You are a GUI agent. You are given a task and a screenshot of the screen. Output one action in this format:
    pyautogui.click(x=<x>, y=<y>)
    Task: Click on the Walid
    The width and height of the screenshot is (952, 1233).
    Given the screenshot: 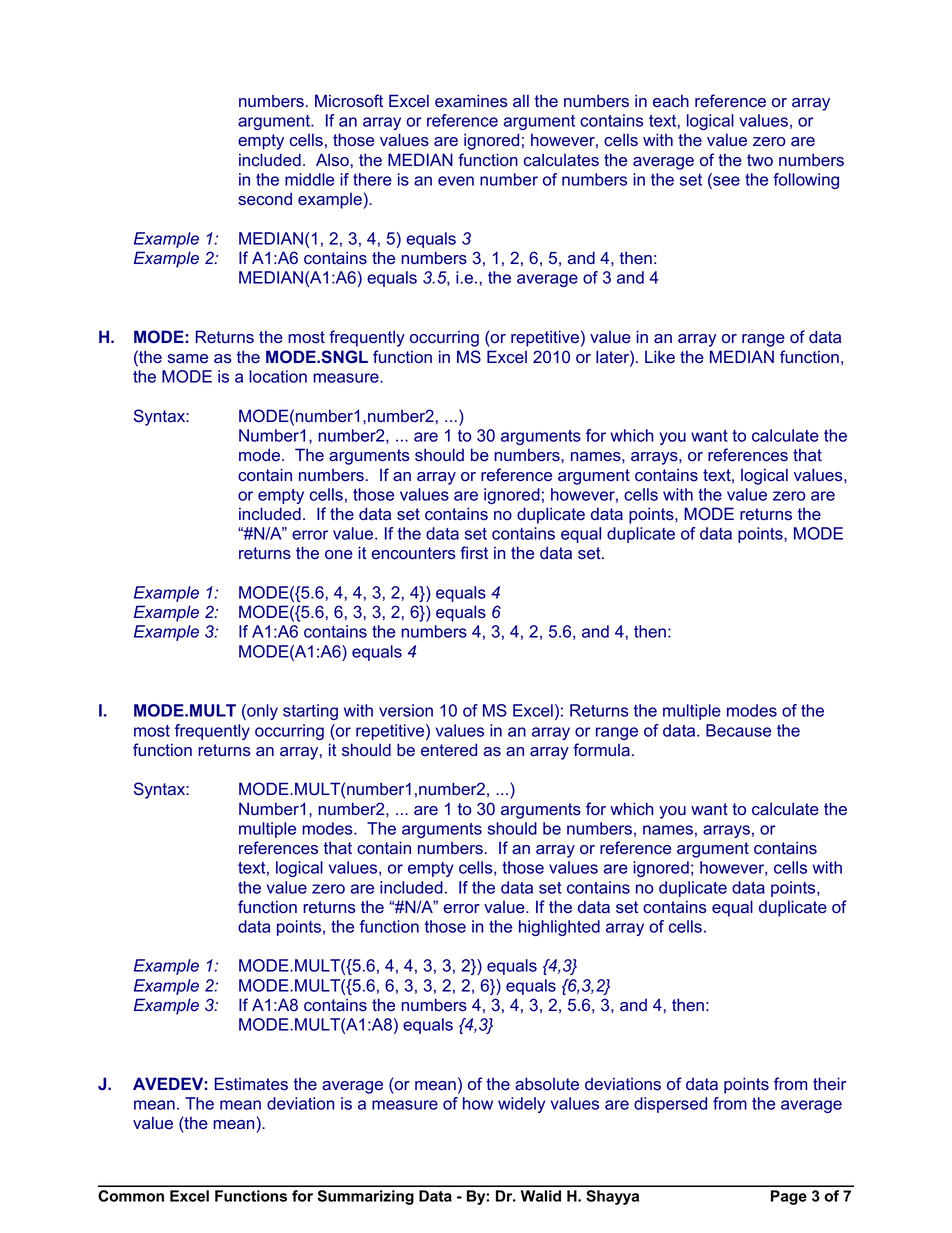 What is the action you would take?
    pyautogui.click(x=541, y=1196)
